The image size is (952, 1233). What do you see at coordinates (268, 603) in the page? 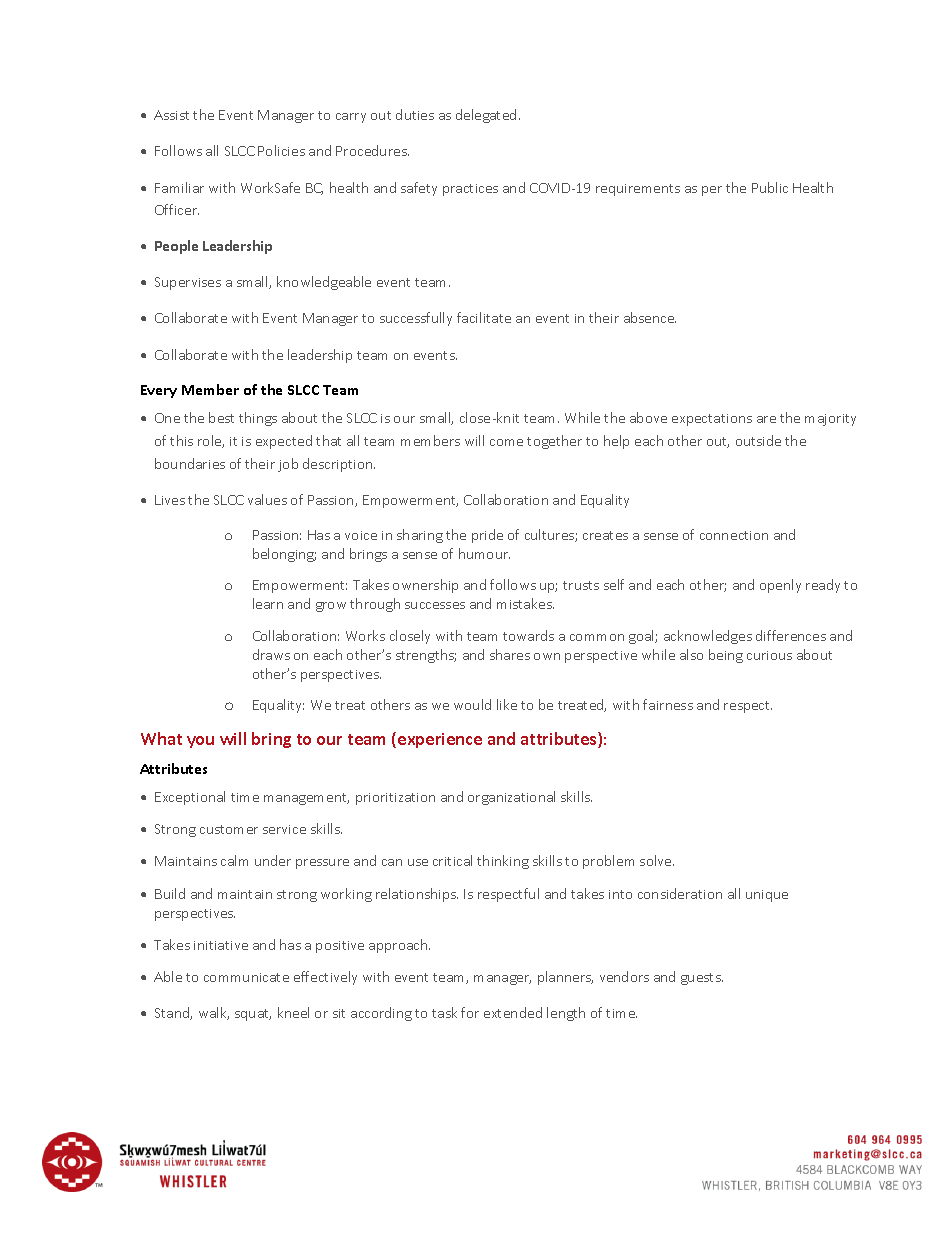
I see `learn` at bounding box center [268, 603].
